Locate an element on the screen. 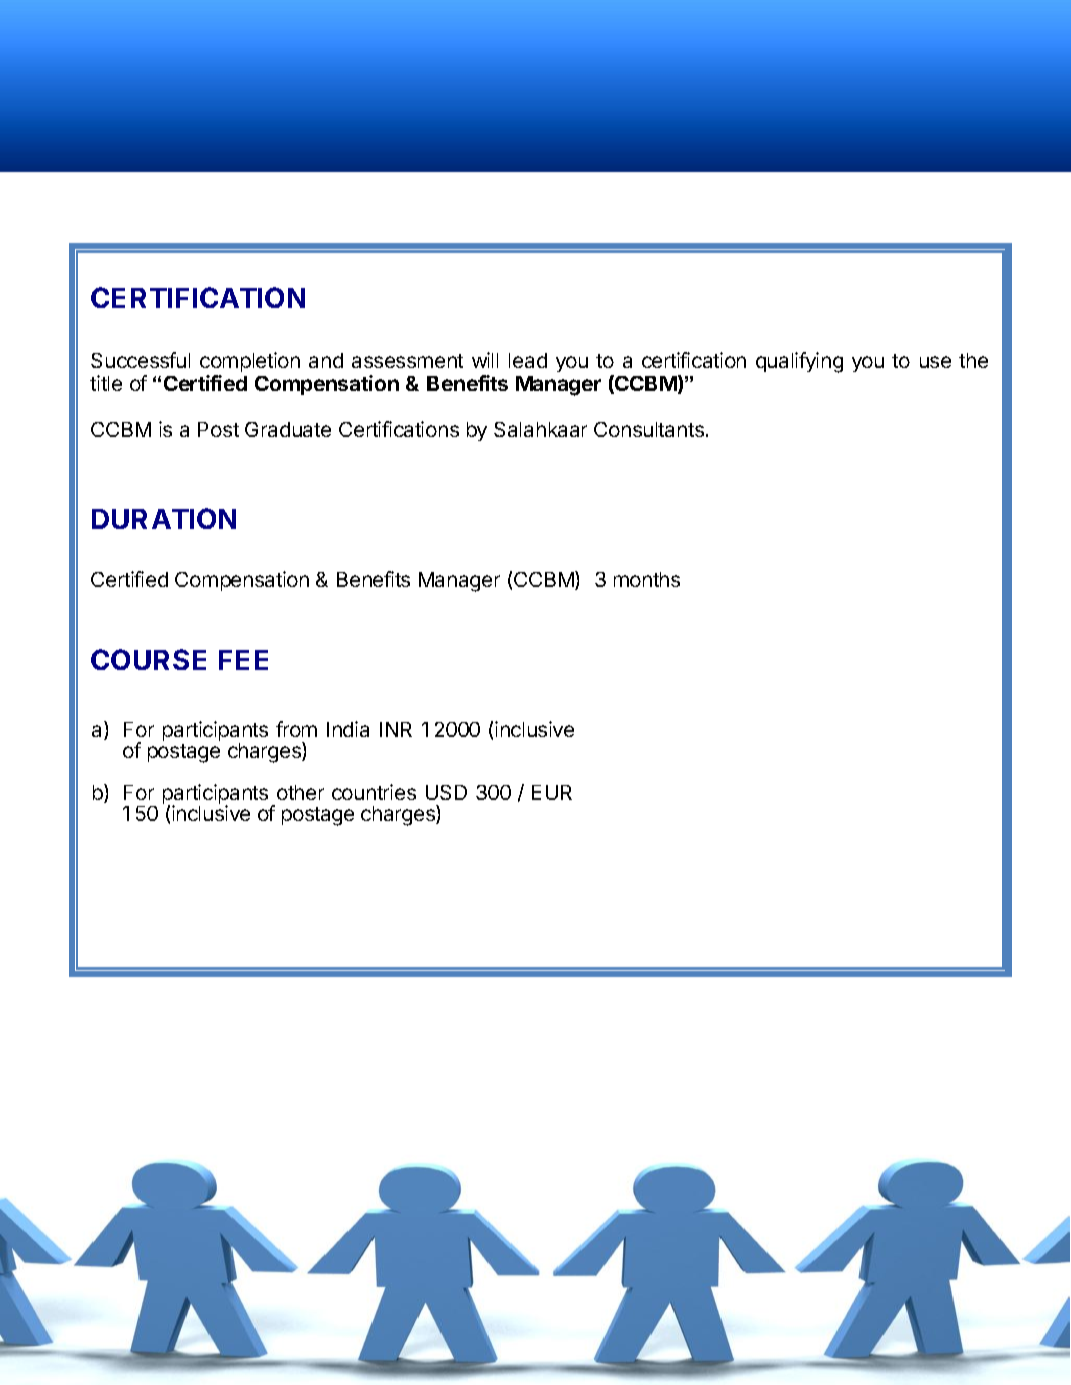 This screenshot has width=1071, height=1385. DURATION is located at coordinates (164, 518).
